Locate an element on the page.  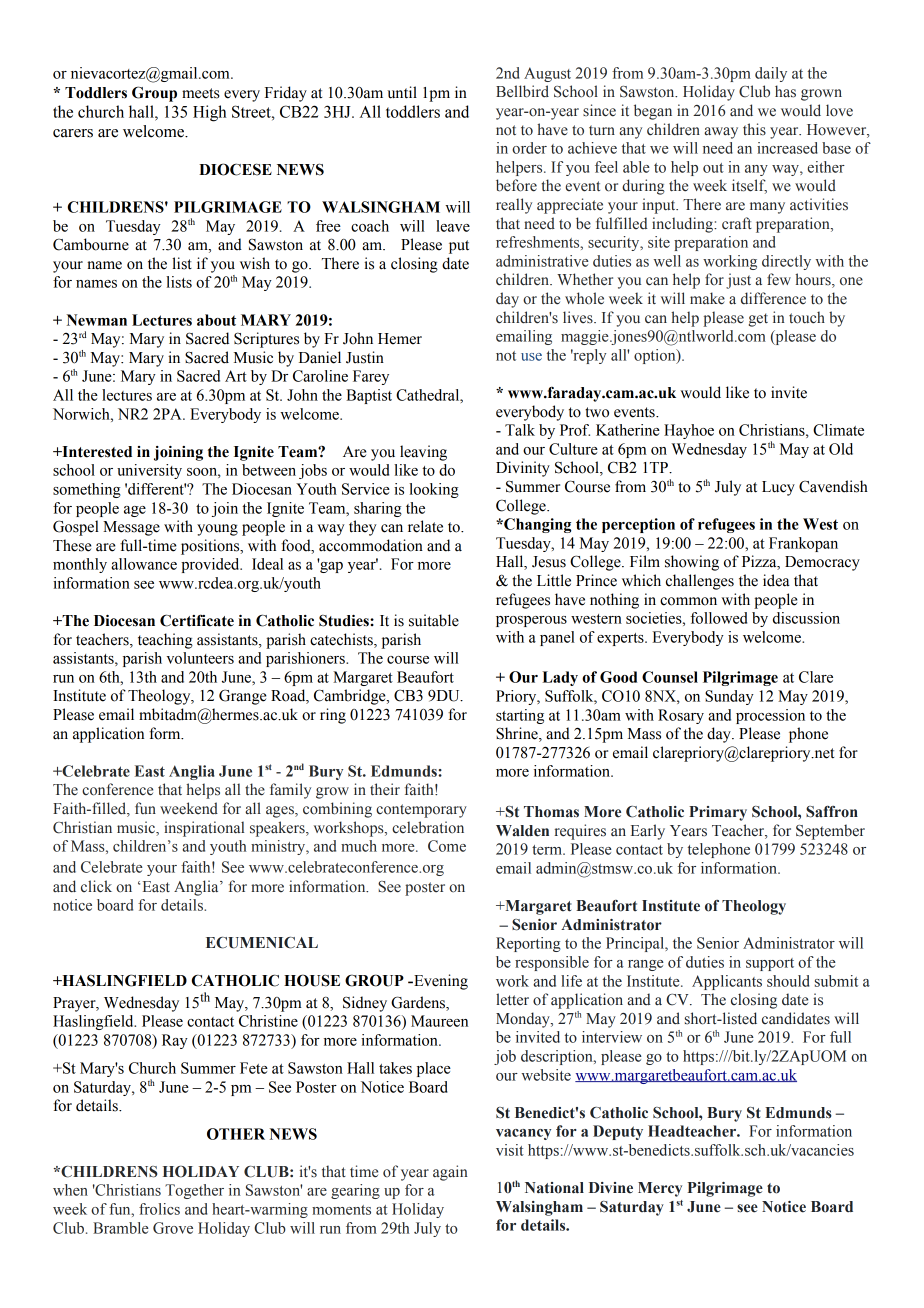
lives is located at coordinates (579, 317).
